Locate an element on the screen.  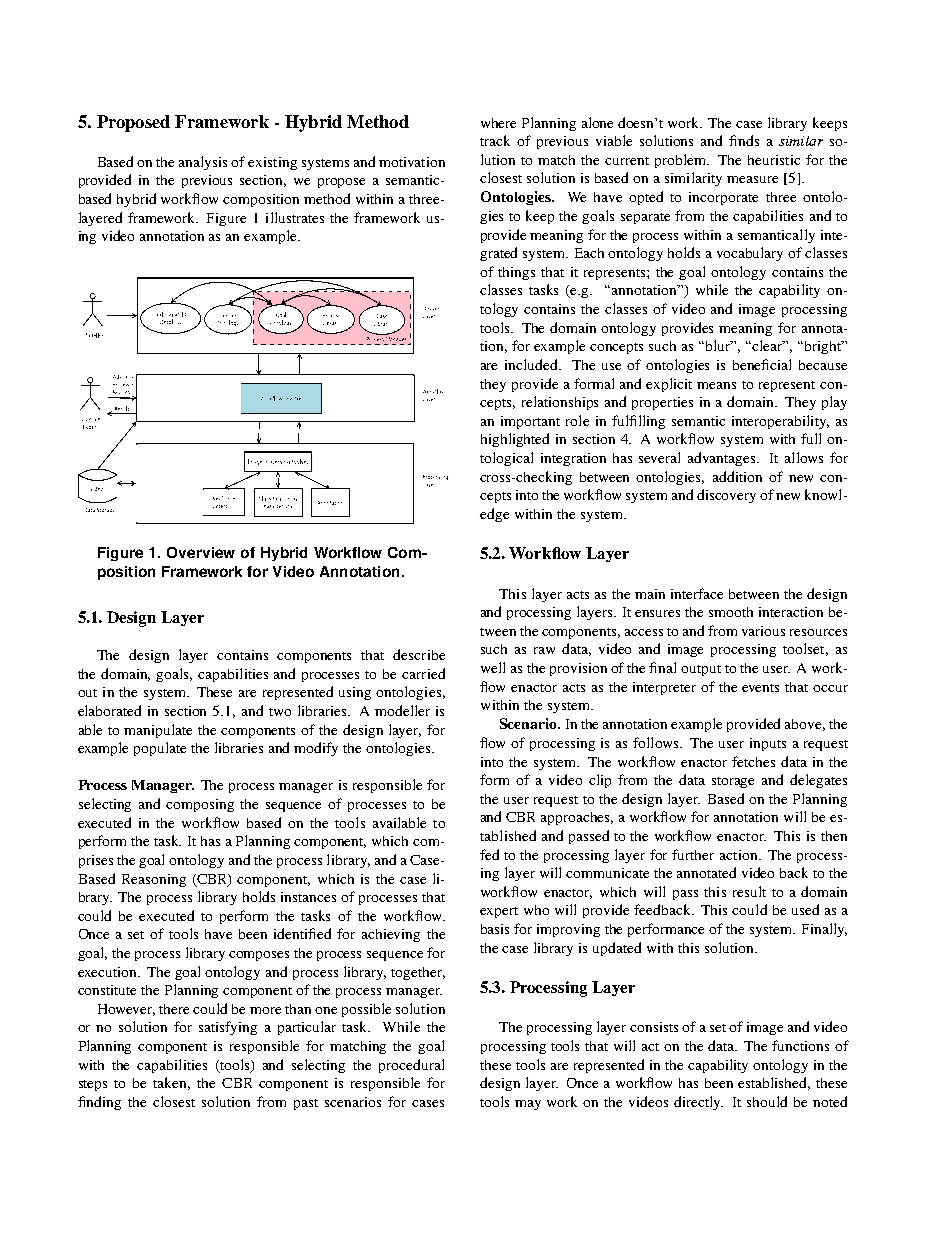
should is located at coordinates (767, 1101).
